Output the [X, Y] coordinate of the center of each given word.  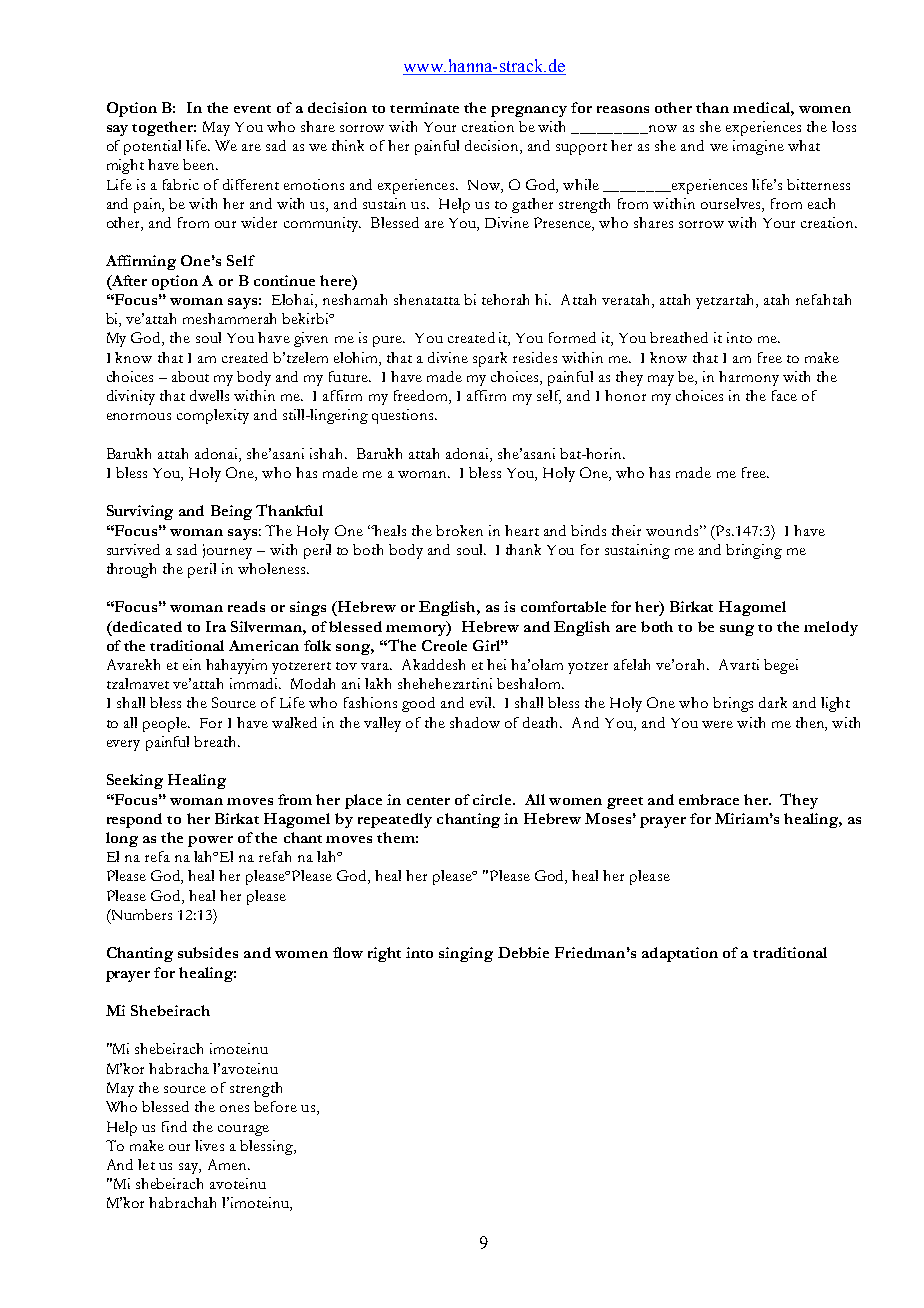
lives [209, 1145]
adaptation [680, 954]
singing [466, 954]
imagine [758, 147]
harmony [749, 378]
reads [246, 606]
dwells [209, 395]
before [275, 1106]
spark [490, 359]
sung [737, 630]
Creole [444, 645]
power [210, 841]
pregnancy [529, 111]
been [200, 164]
